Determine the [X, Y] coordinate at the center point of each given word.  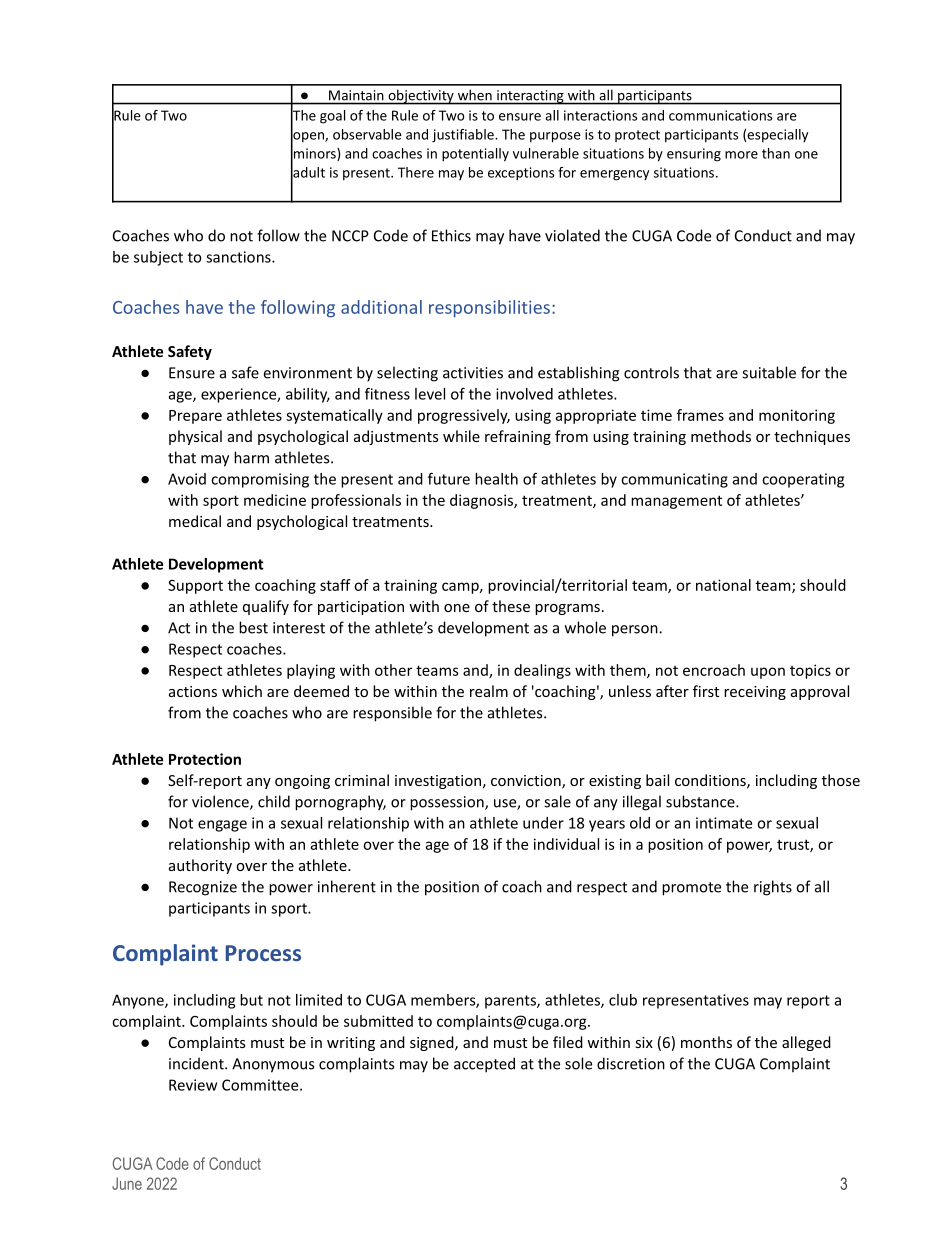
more [741, 155]
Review [193, 1085]
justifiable [464, 136]
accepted [484, 1065]
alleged [806, 1043]
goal [332, 117]
